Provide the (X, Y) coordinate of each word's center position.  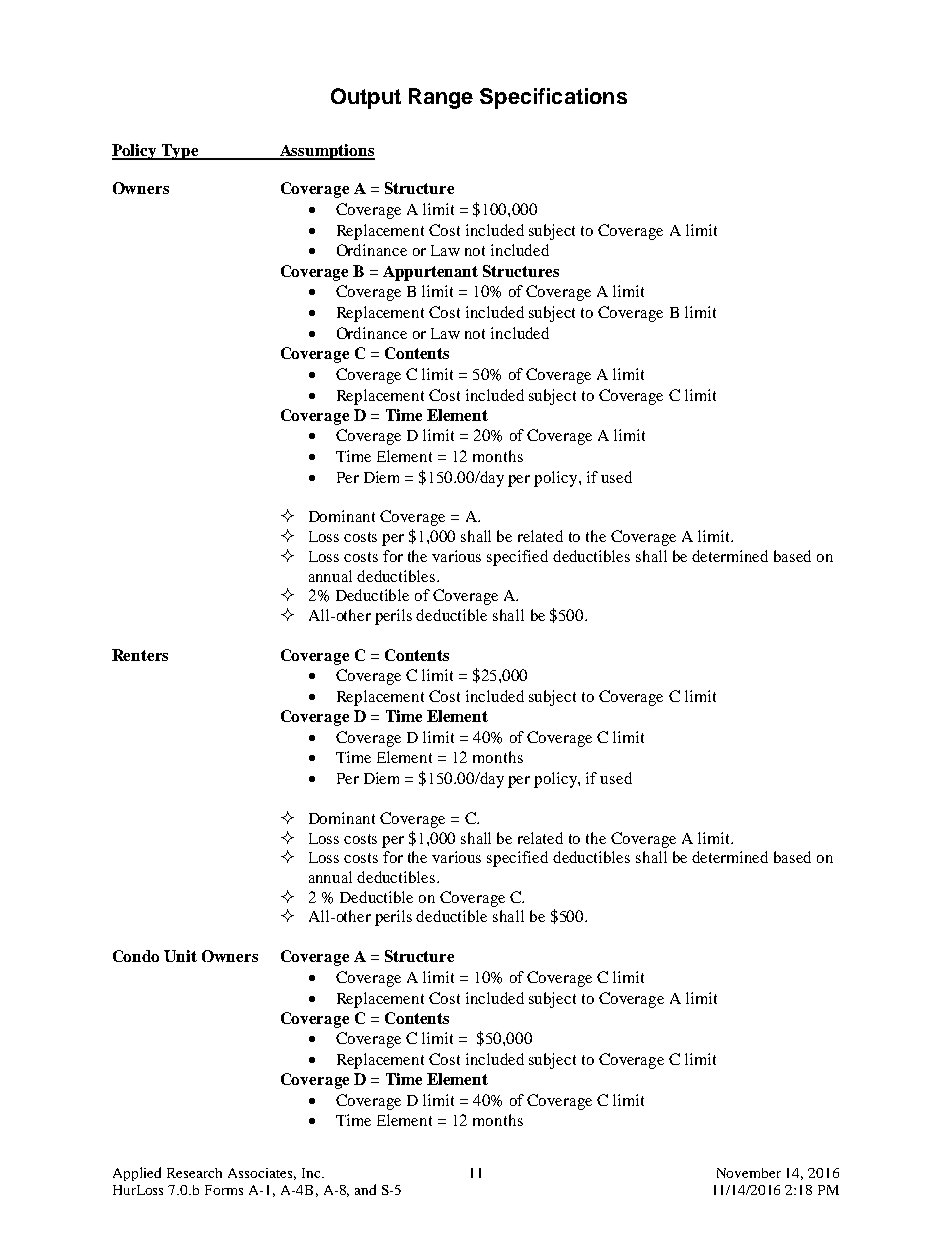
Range (441, 98)
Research (194, 1173)
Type (179, 152)
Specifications (553, 98)
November (749, 1173)
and (365, 1189)
